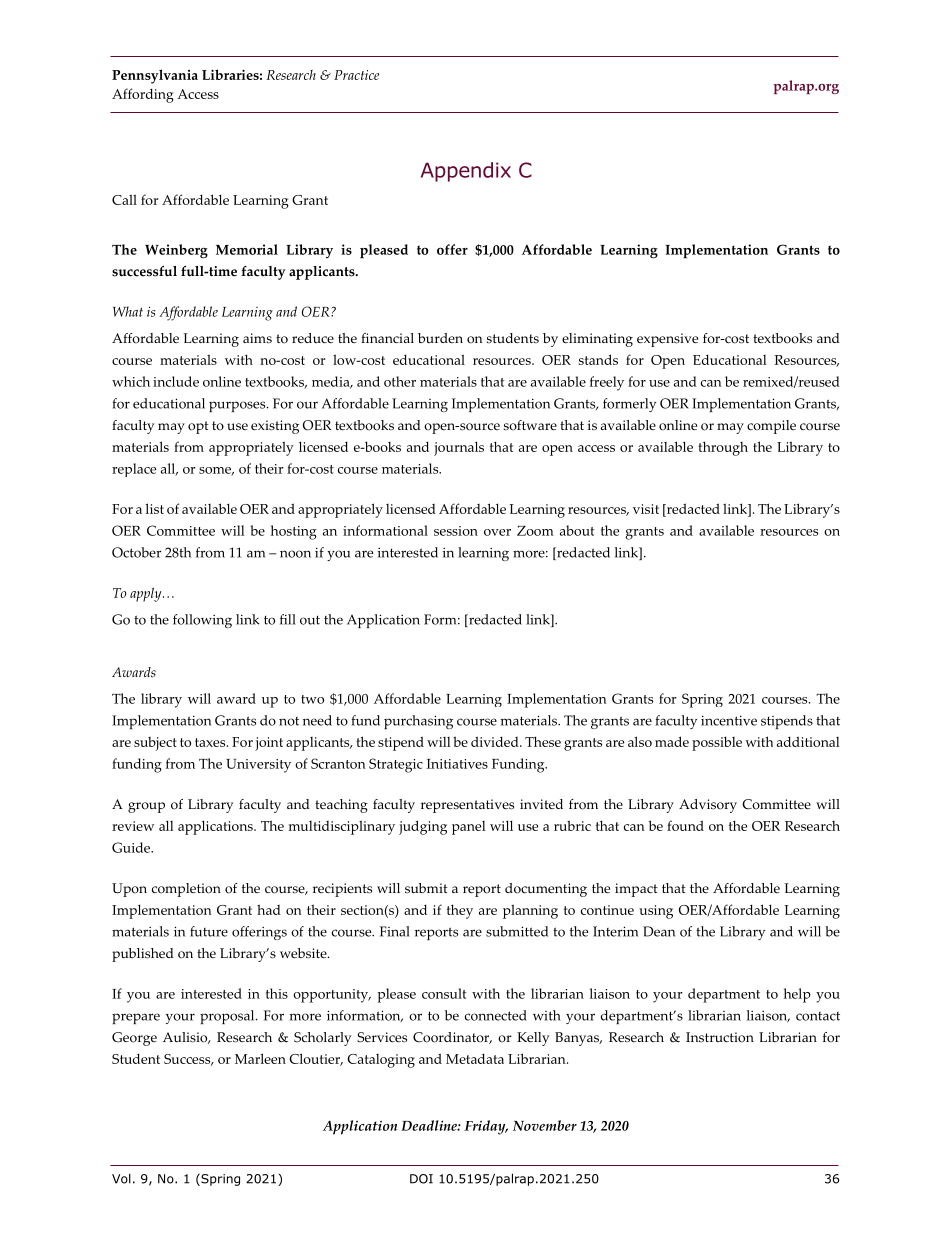 This screenshot has height=1233, width=952. I want to click on following, so click(202, 621).
